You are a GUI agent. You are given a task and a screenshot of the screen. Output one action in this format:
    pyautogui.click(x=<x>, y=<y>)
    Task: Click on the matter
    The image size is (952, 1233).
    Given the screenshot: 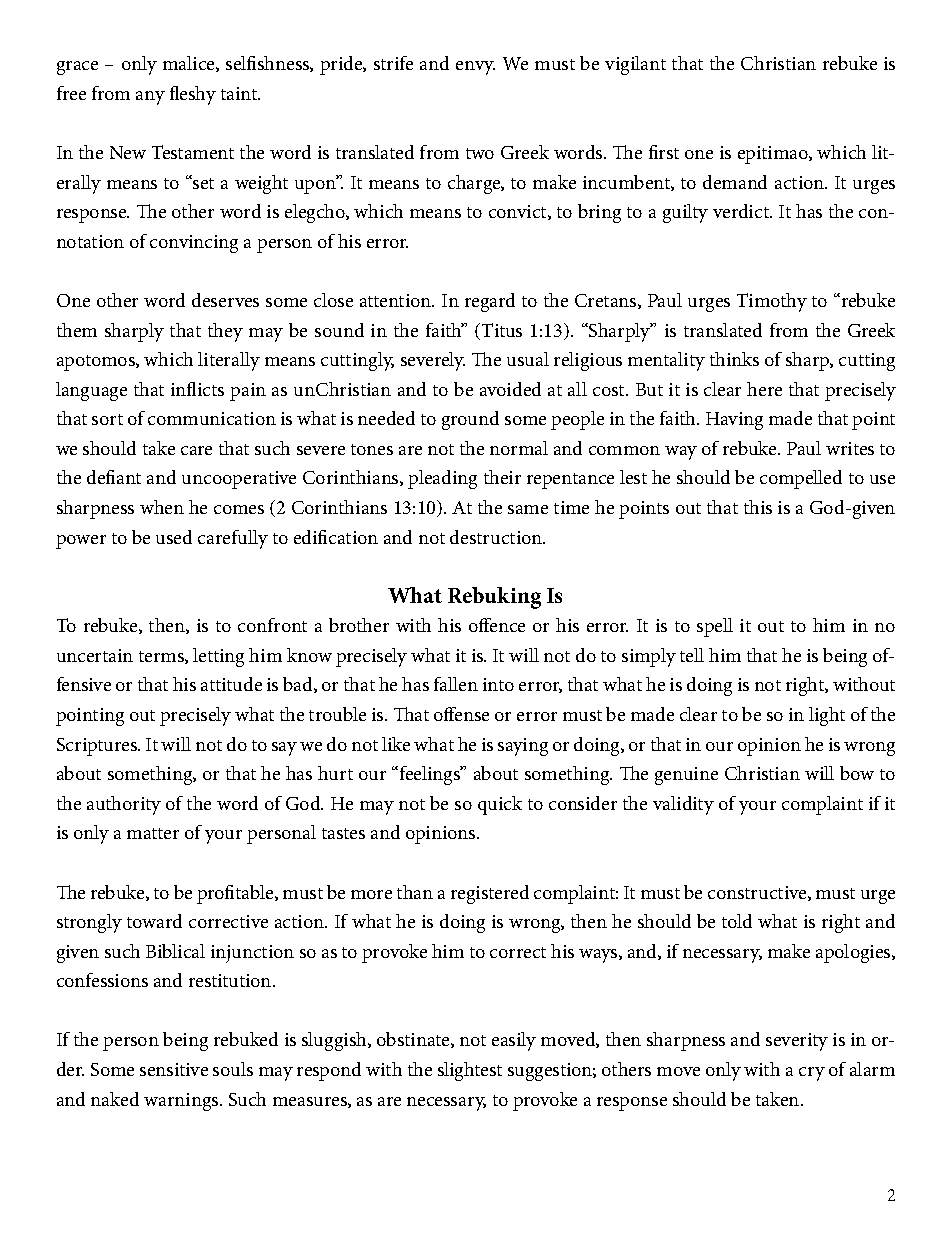 What is the action you would take?
    pyautogui.click(x=153, y=833)
